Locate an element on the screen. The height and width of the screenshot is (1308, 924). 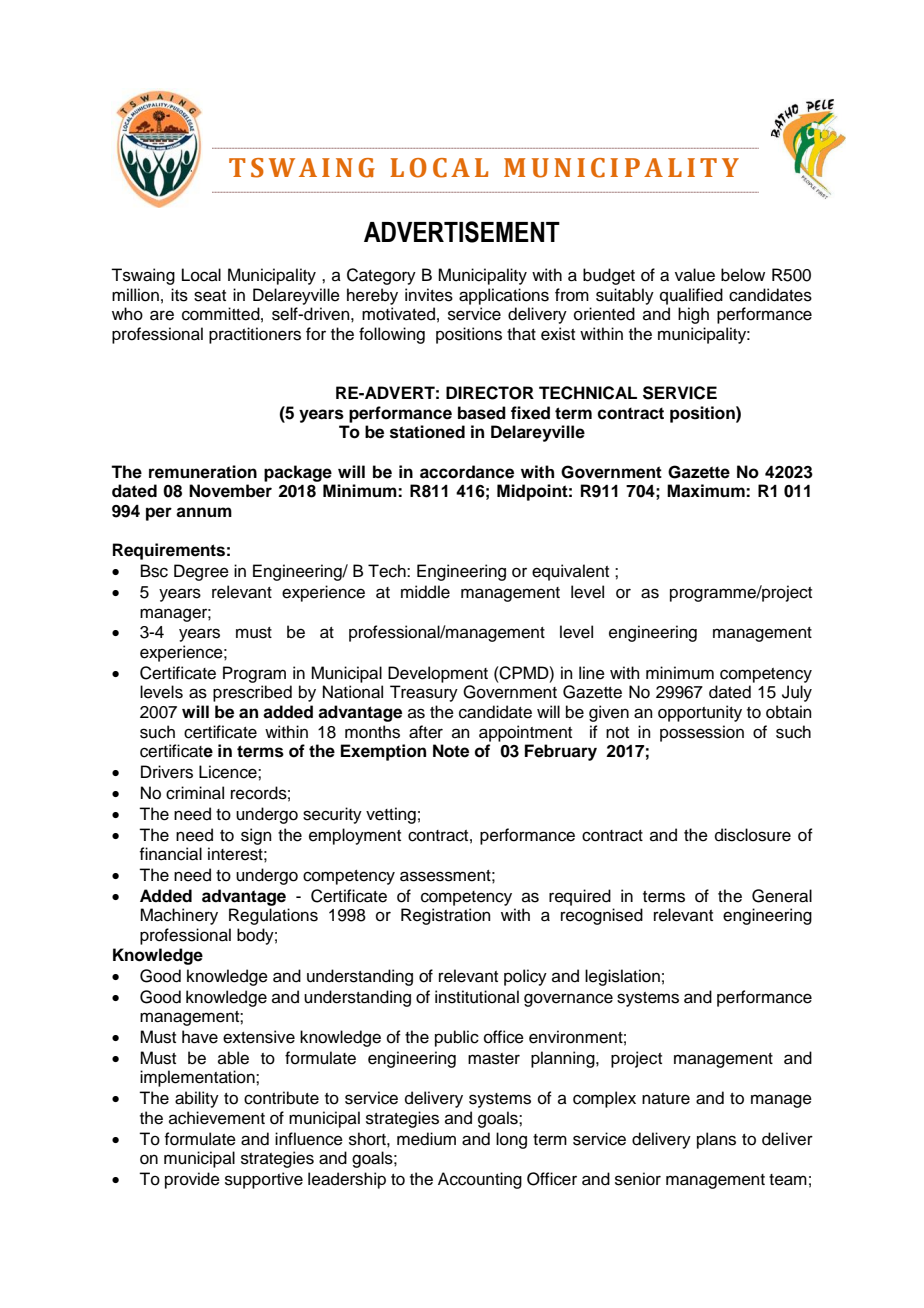
qualified is located at coordinates (691, 296).
